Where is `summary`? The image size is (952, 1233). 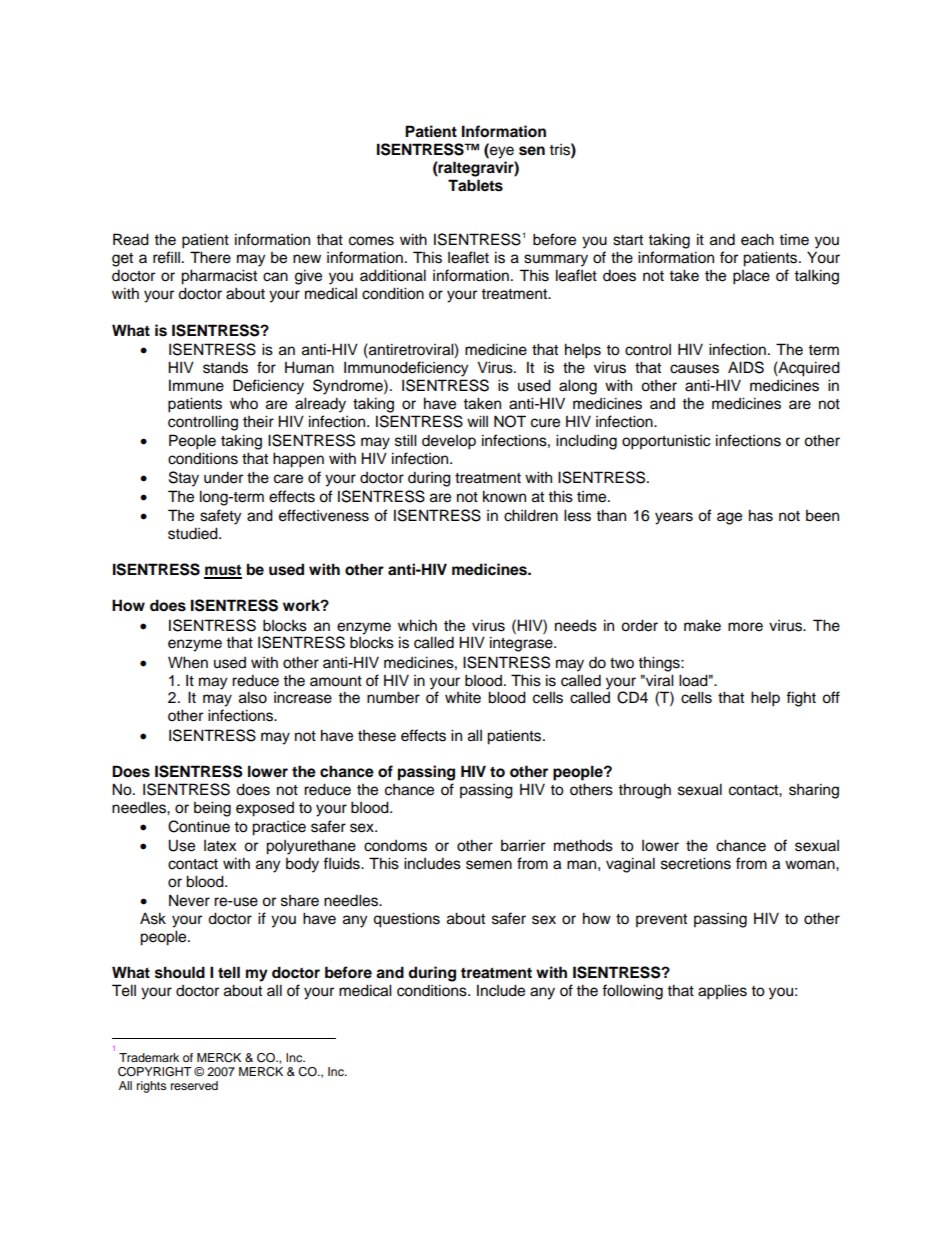
summary is located at coordinates (556, 260).
